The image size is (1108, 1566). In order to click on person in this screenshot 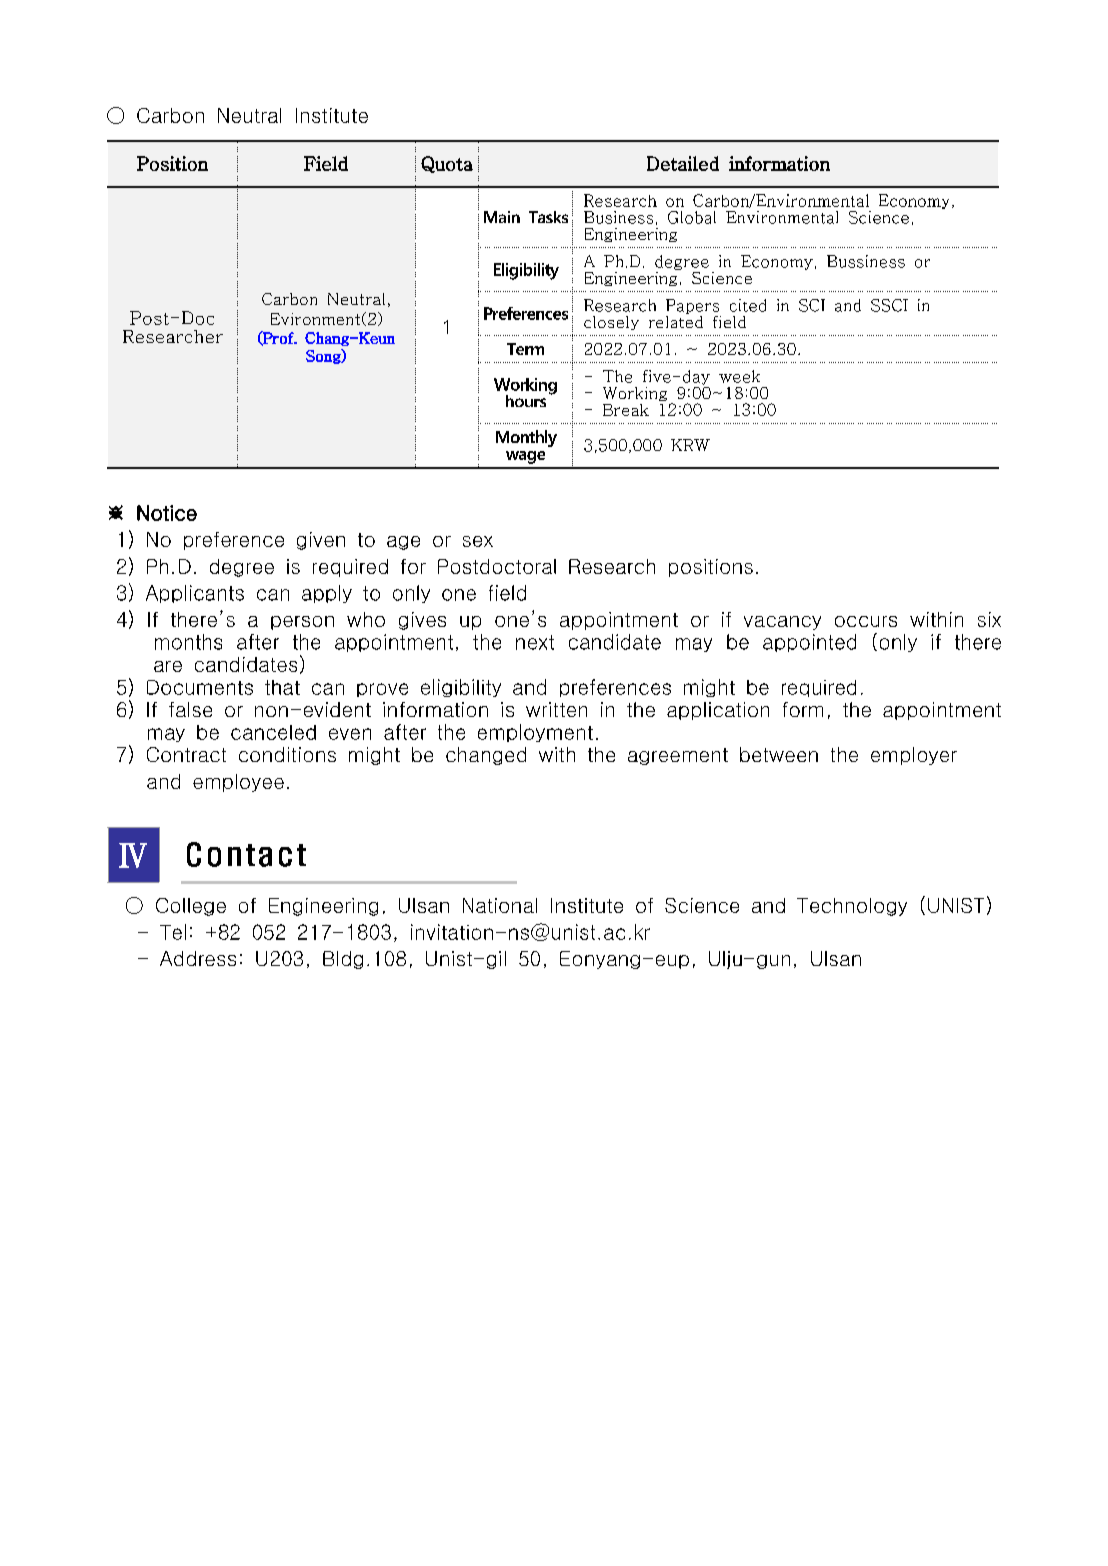, I will do `click(302, 623)`.
